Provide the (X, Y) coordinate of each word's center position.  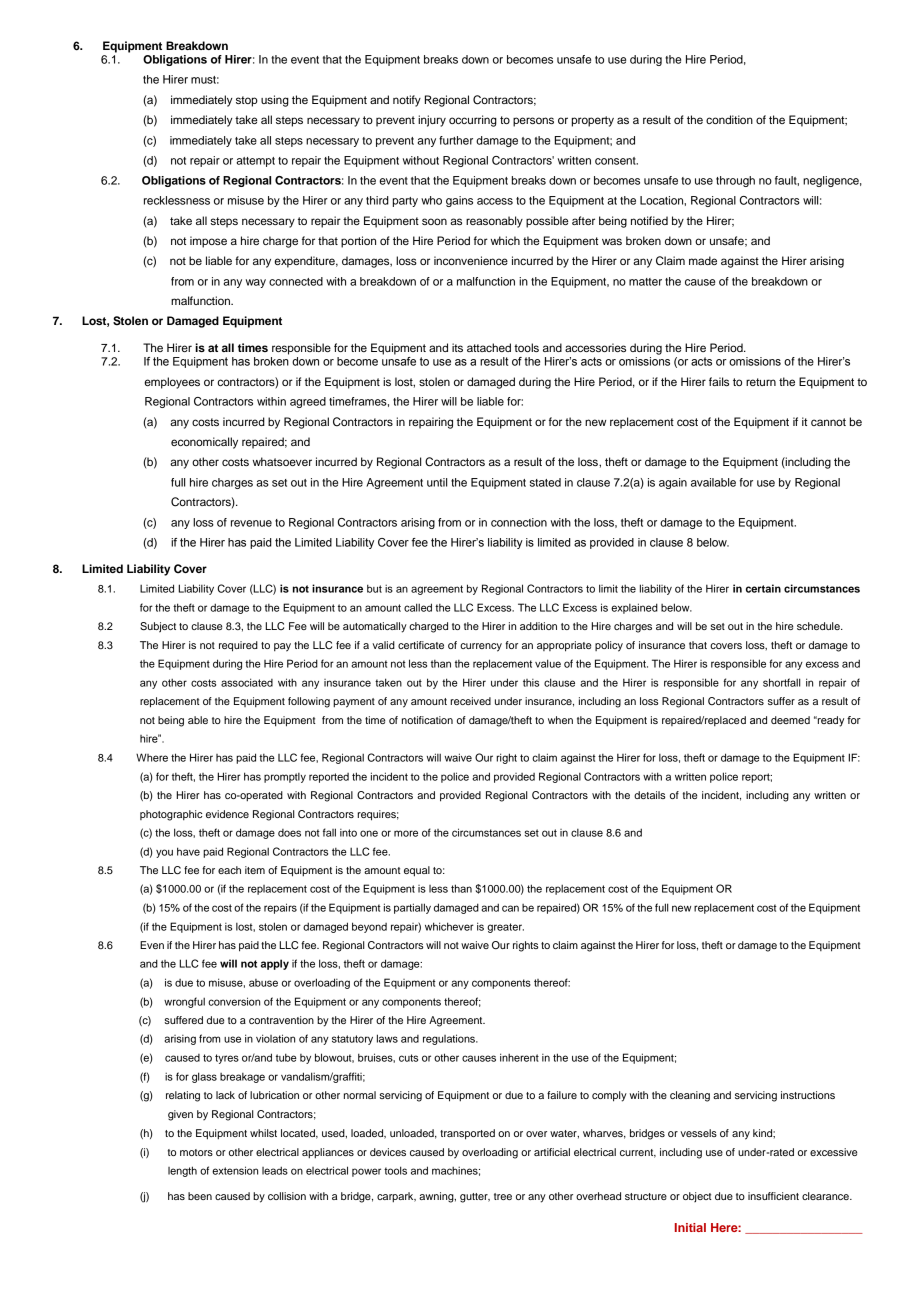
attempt (255, 162)
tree (503, 1196)
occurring (473, 121)
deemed (790, 720)
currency (481, 647)
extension (235, 1170)
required (238, 646)
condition (729, 119)
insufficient (773, 1196)
